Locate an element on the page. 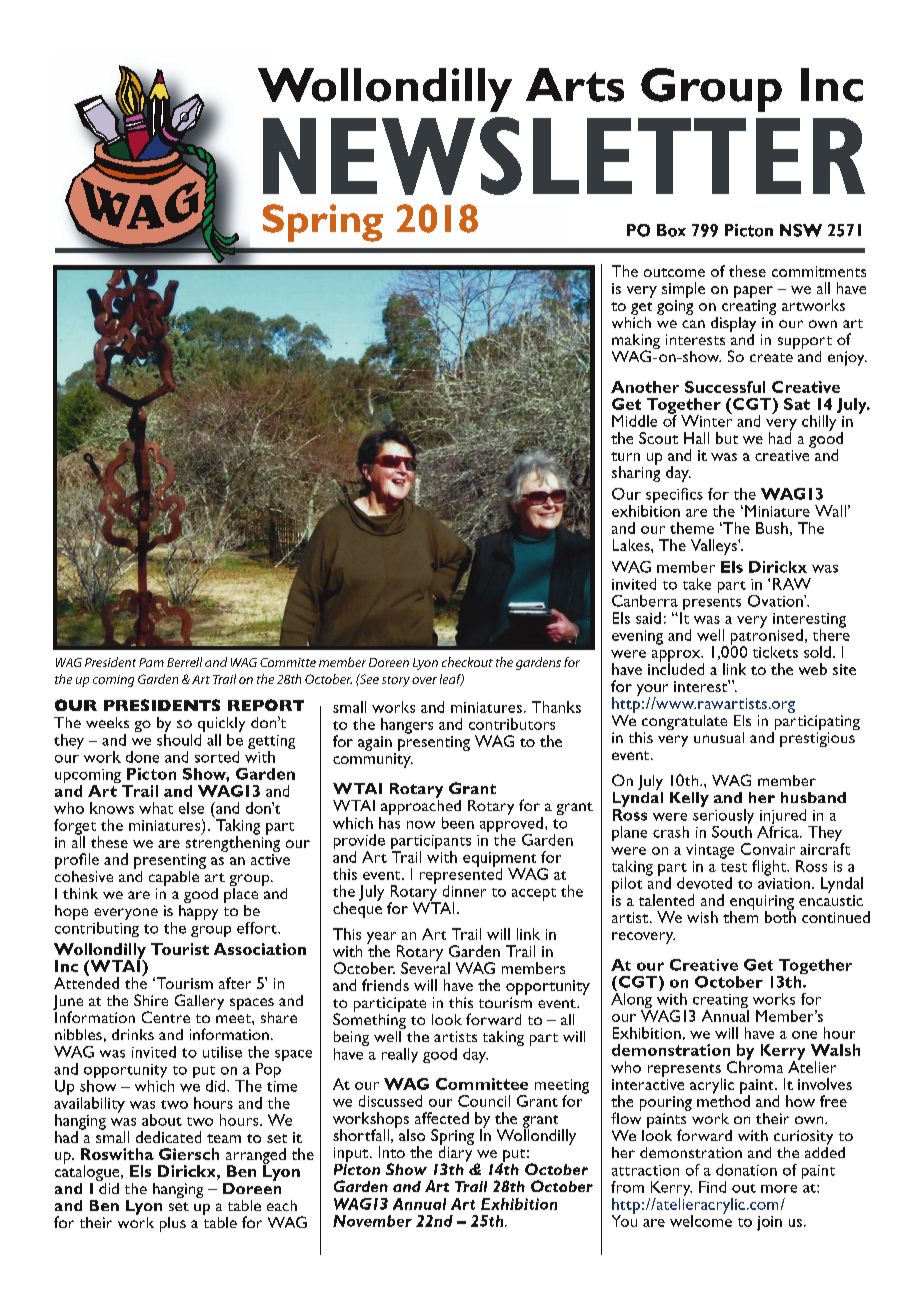 The height and width of the document is (1308, 924). WEEKS is located at coordinates (107, 722).
